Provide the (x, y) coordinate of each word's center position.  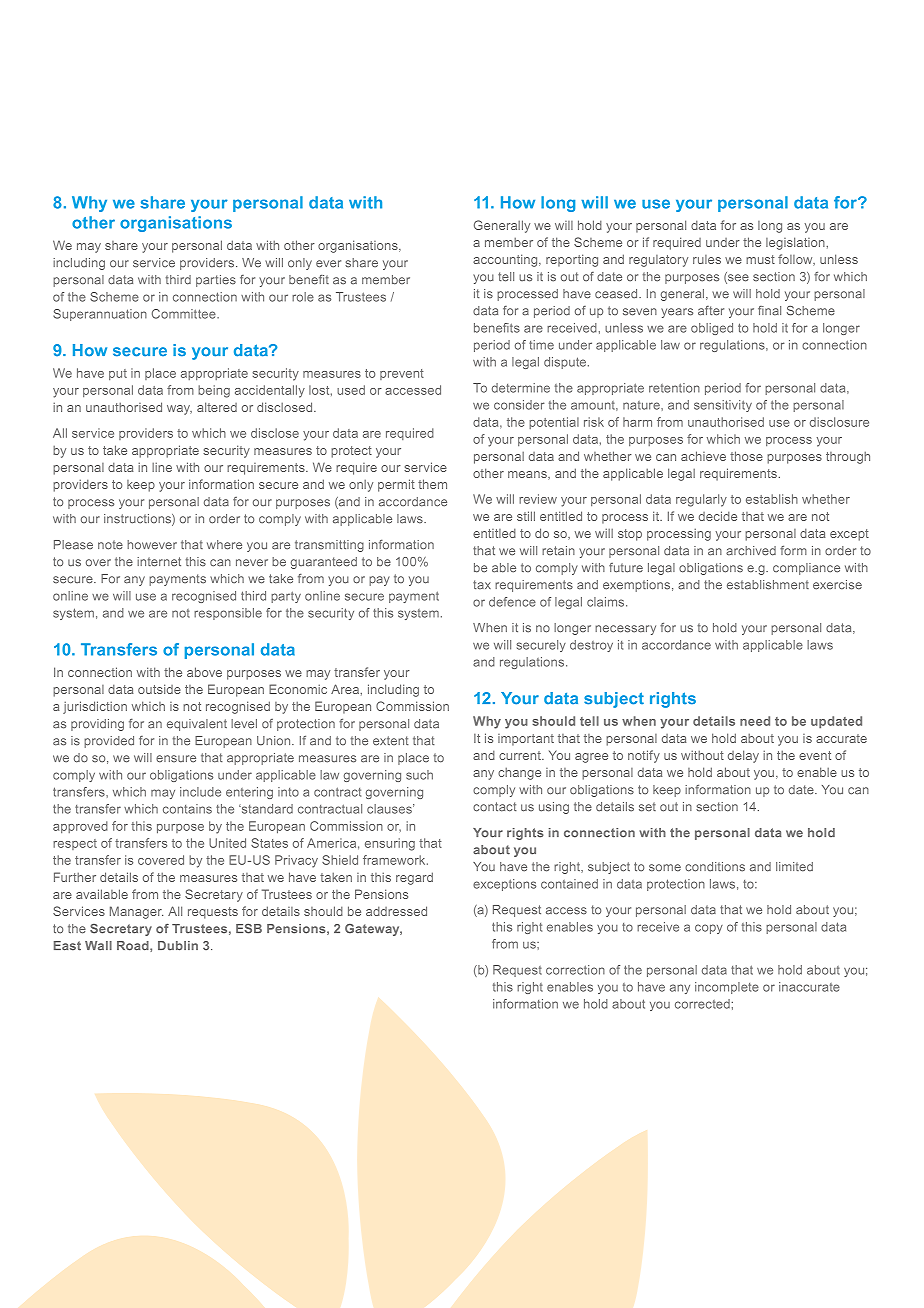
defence (512, 602)
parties (216, 281)
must (760, 259)
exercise (837, 585)
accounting (506, 260)
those (746, 456)
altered (217, 407)
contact (495, 807)
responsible (228, 614)
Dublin (178, 946)
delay (743, 756)
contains (187, 809)
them (432, 484)
